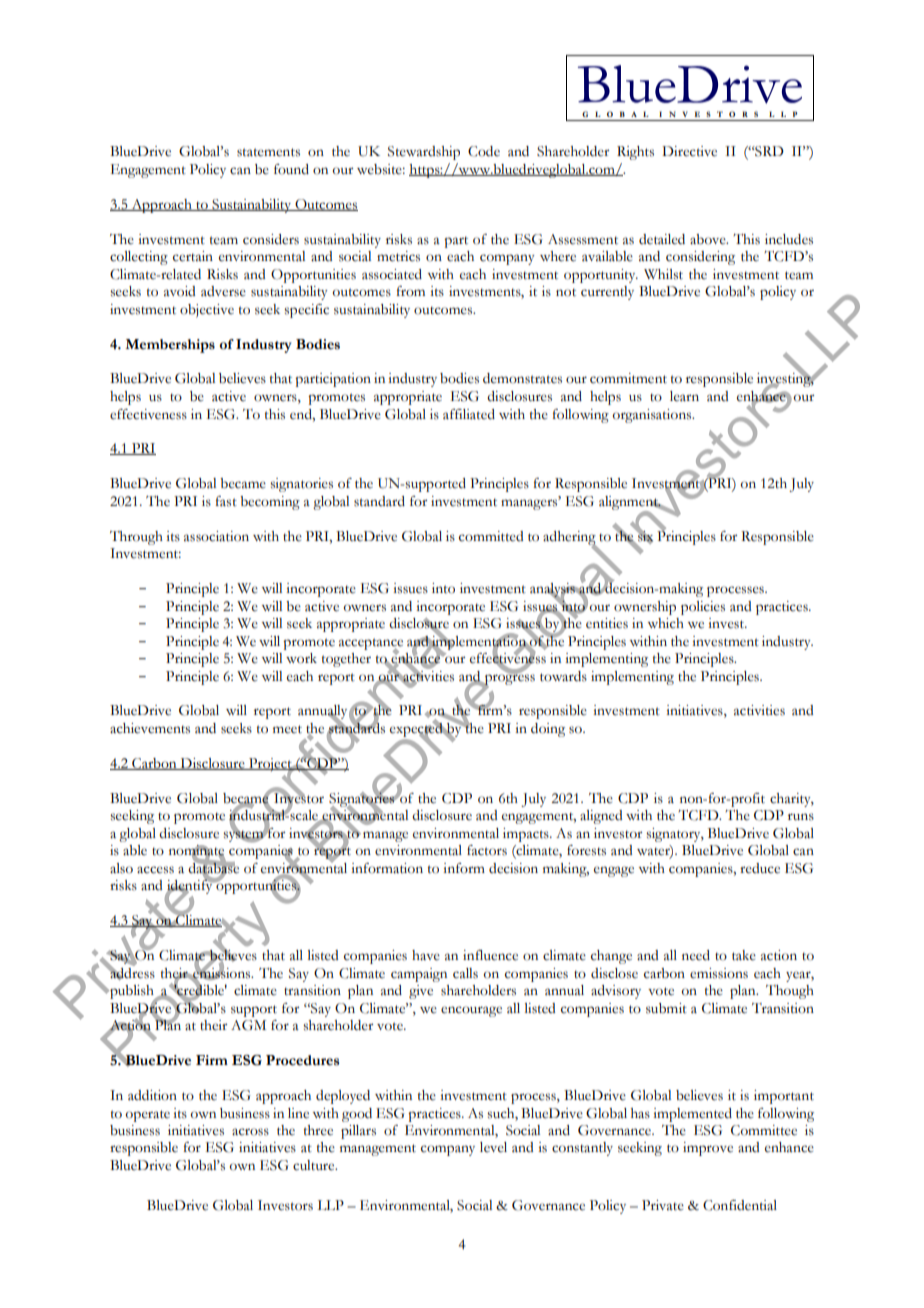 The image size is (924, 1308). I want to click on Directive, so click(689, 151).
